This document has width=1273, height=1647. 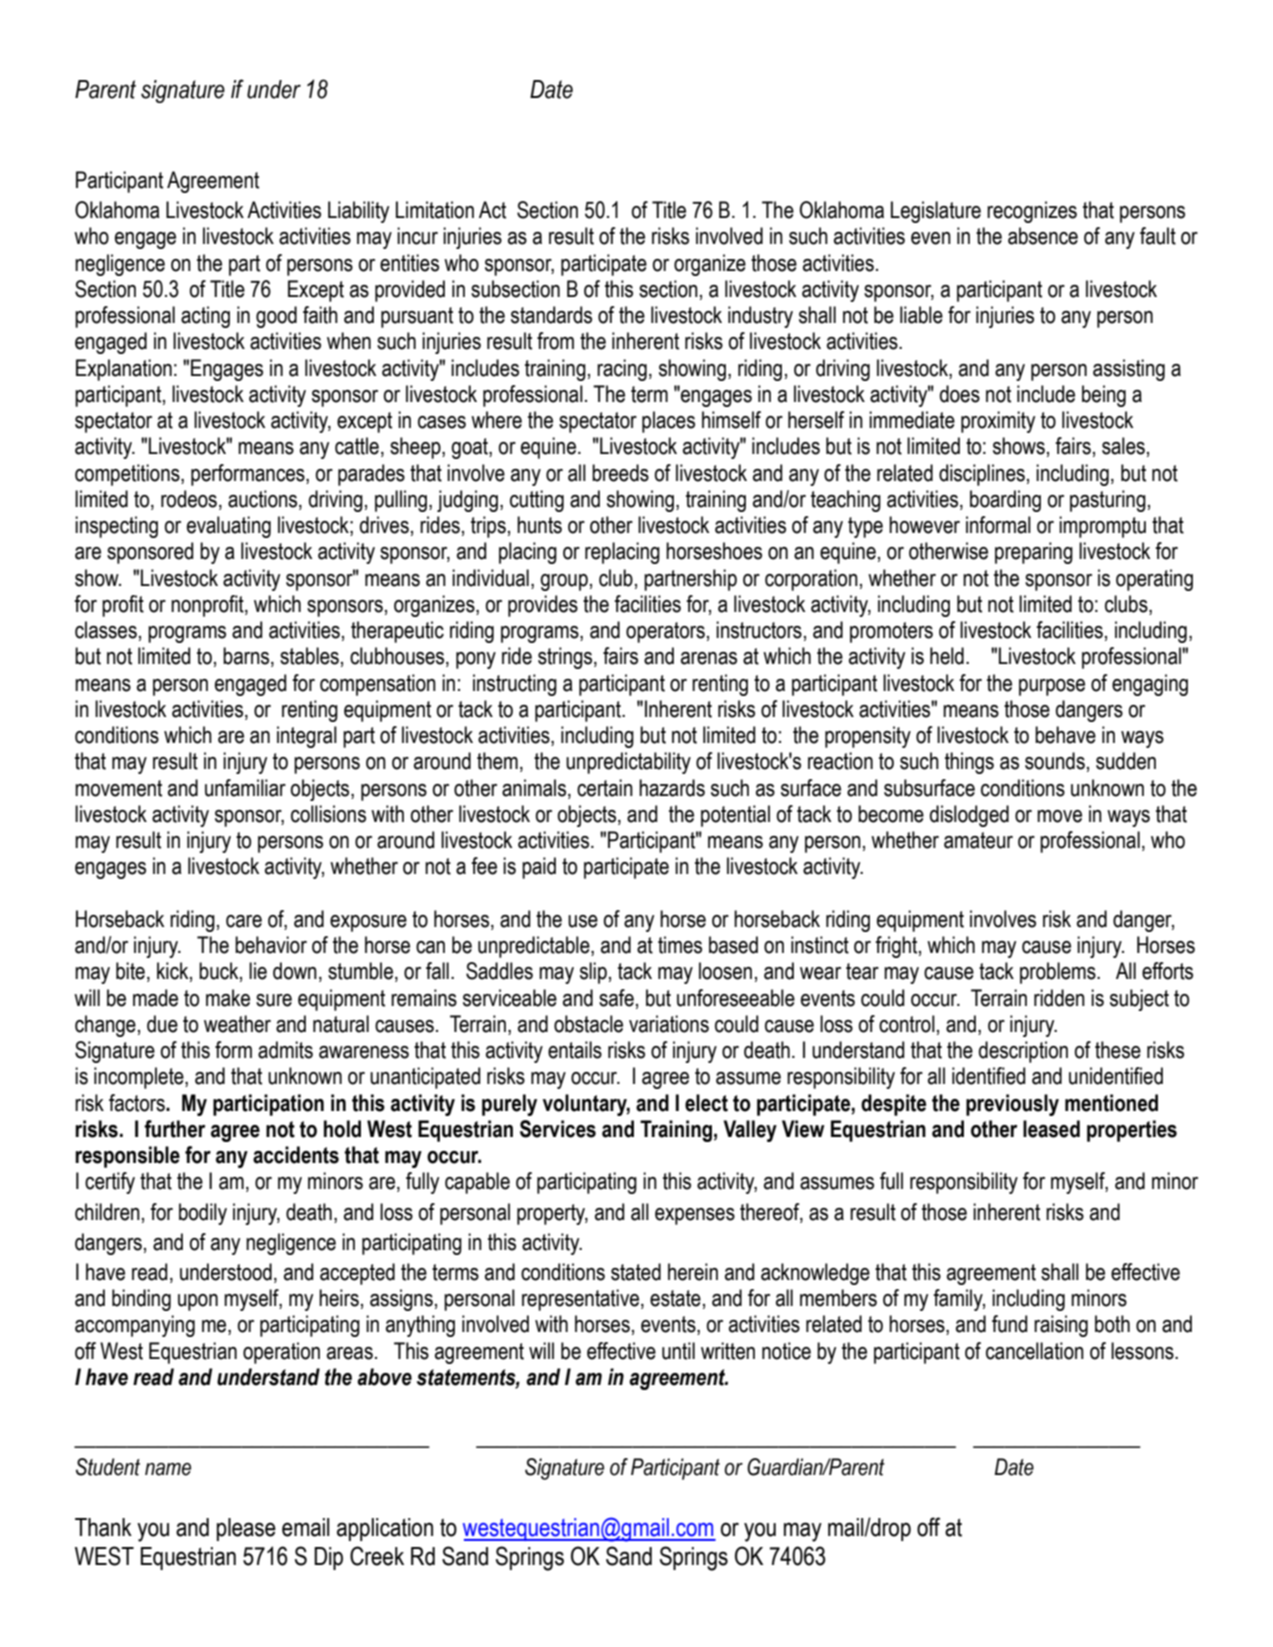 I want to click on paid, so click(x=539, y=868).
